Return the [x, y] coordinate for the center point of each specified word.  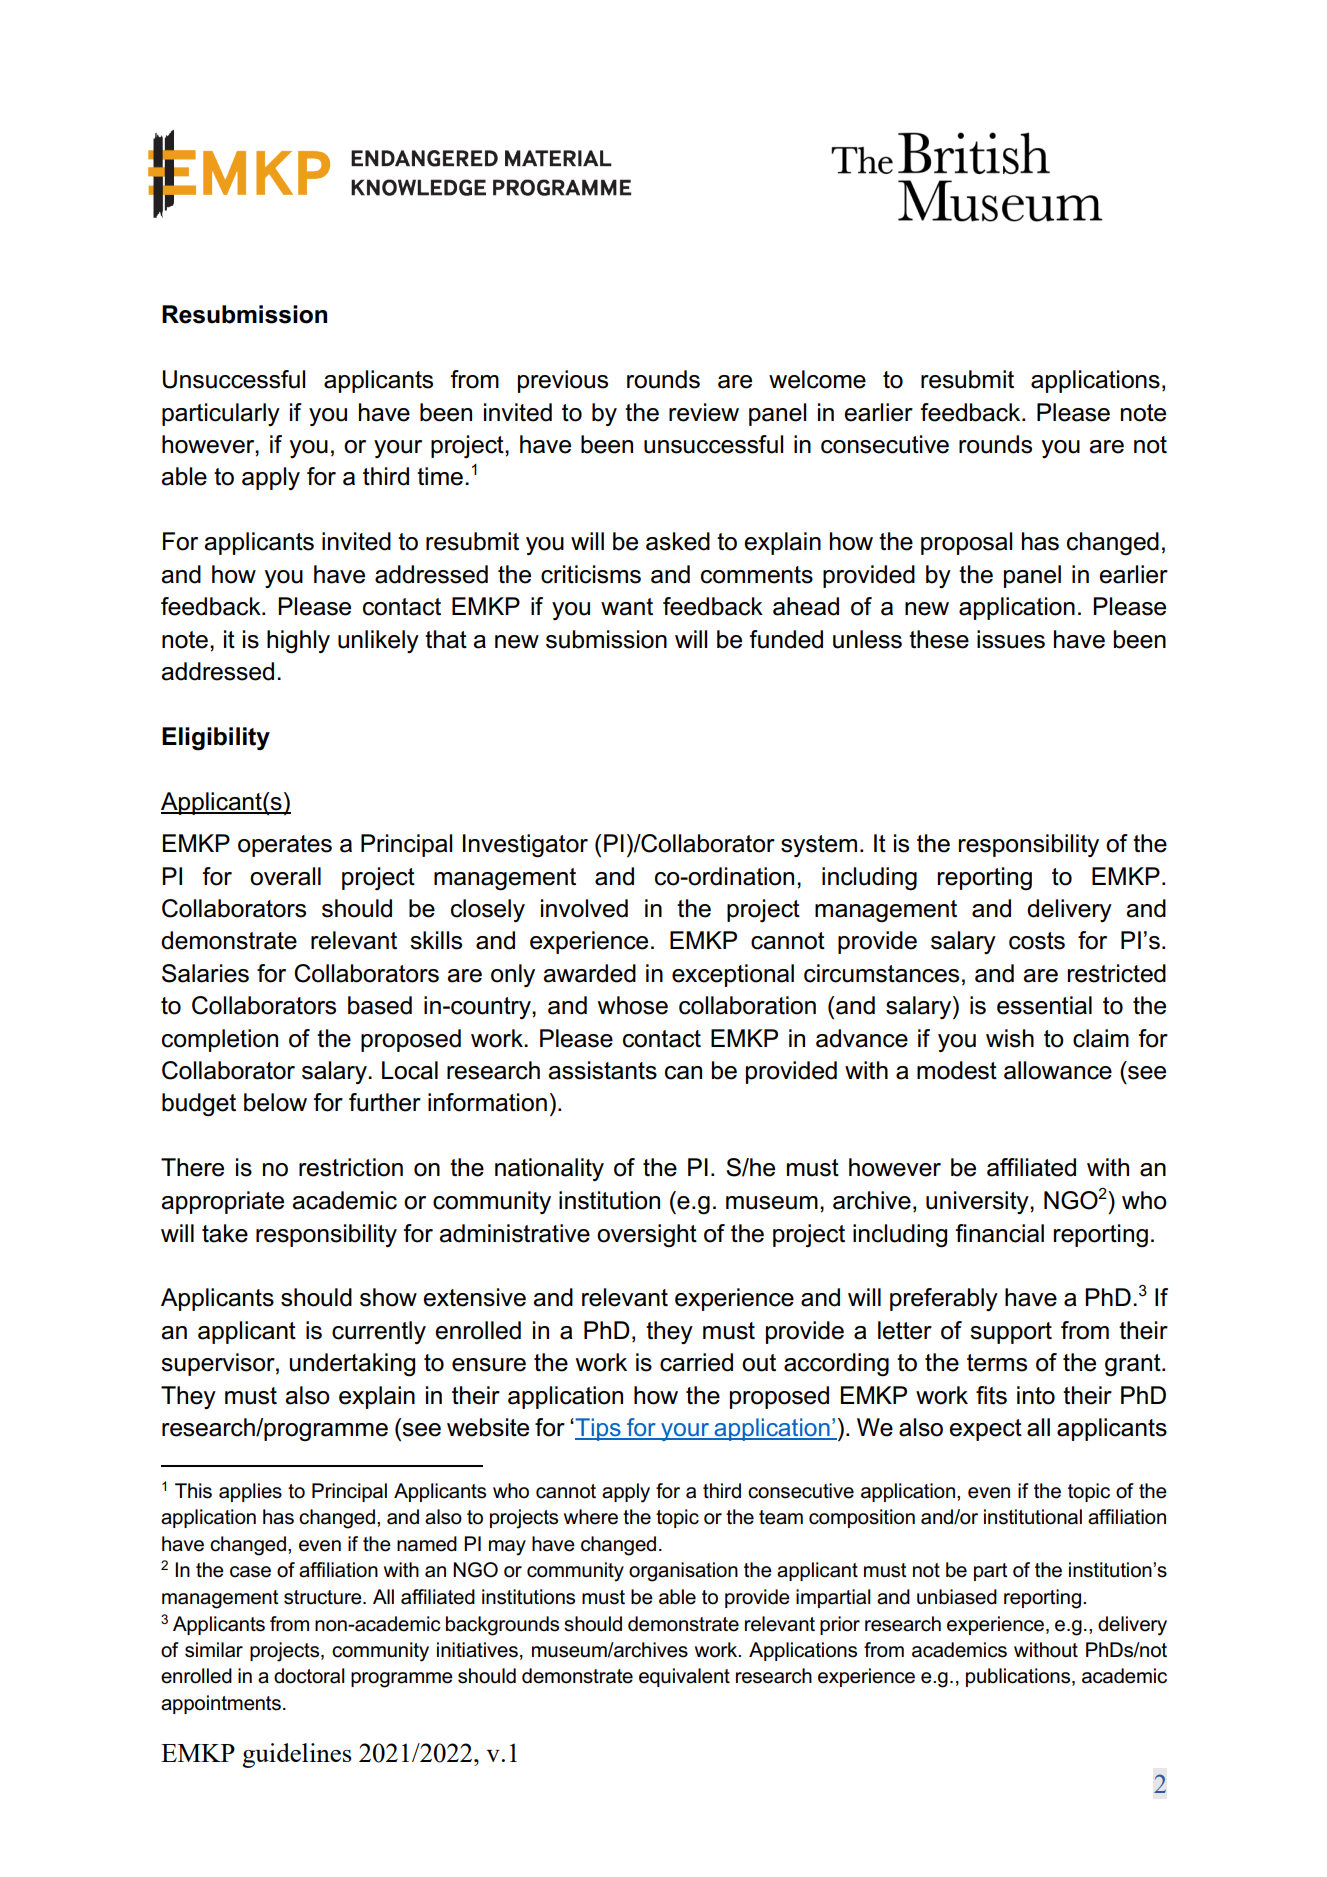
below [275, 1102]
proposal [966, 543]
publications [1019, 1677]
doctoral [309, 1676]
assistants [602, 1070]
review [704, 412]
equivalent [684, 1677]
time [440, 476]
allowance [1058, 1070]
